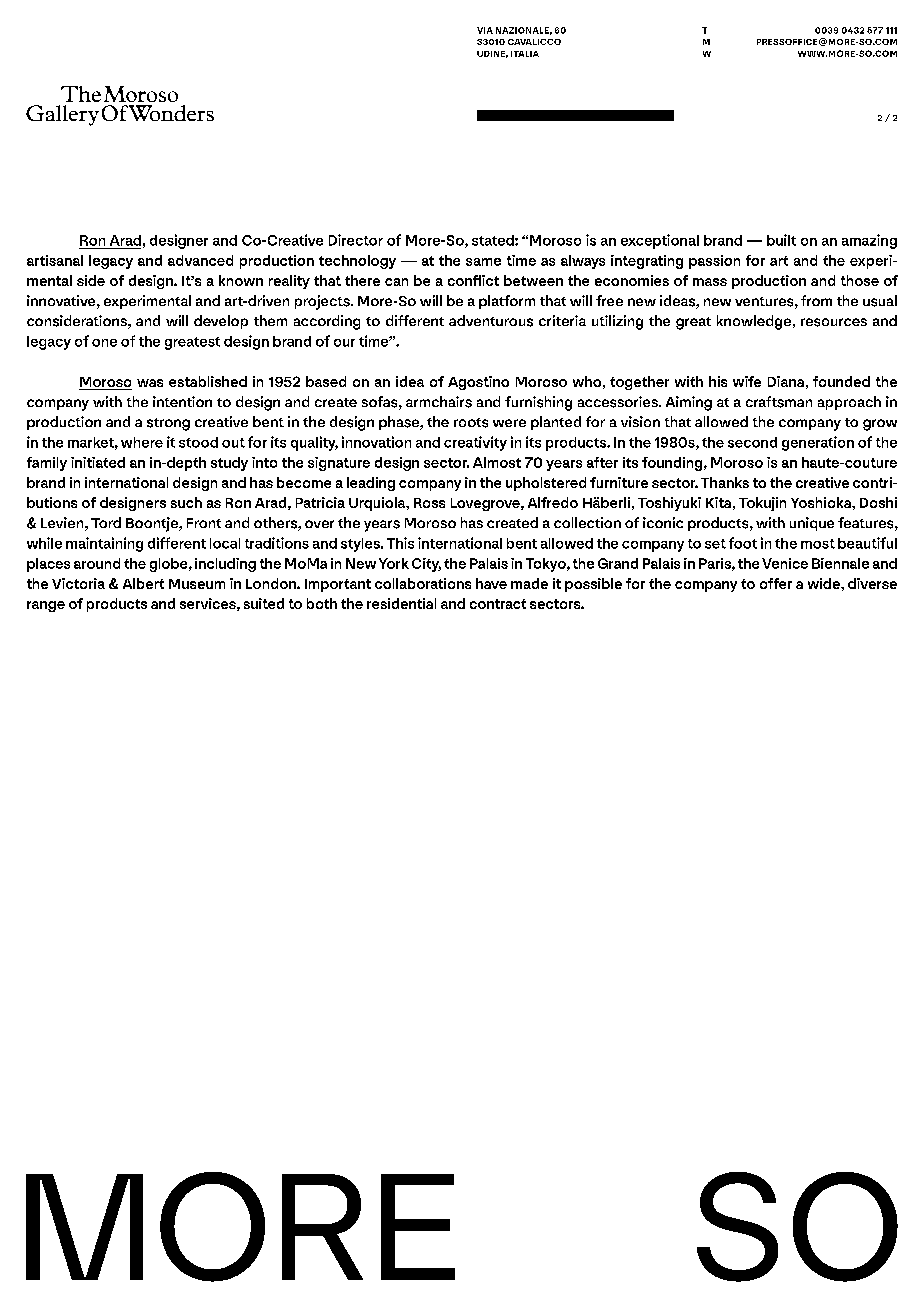  Describe the element at coordinates (525, 54) in the page. I see `ITALIA` at that location.
